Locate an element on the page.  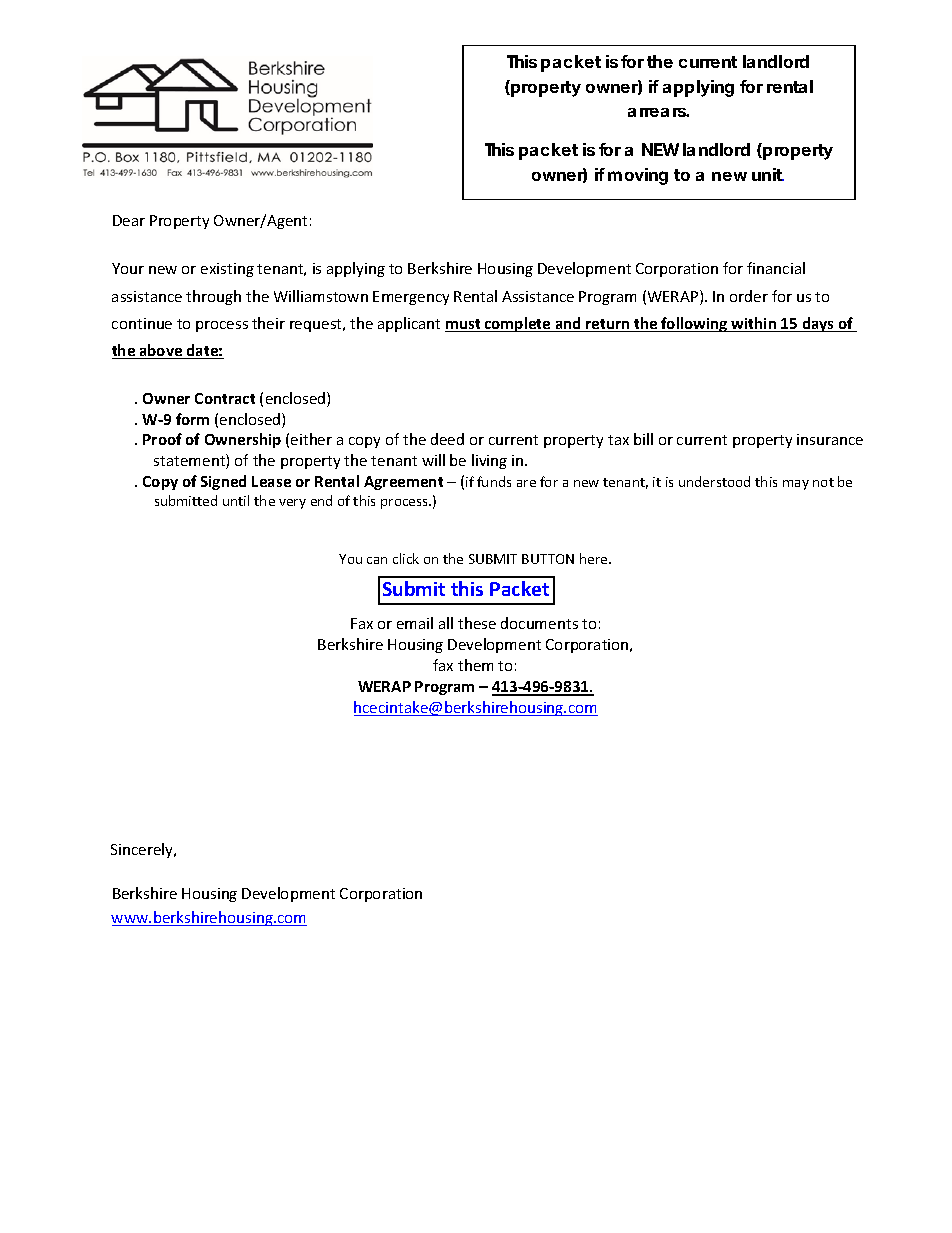
them is located at coordinates (475, 665).
